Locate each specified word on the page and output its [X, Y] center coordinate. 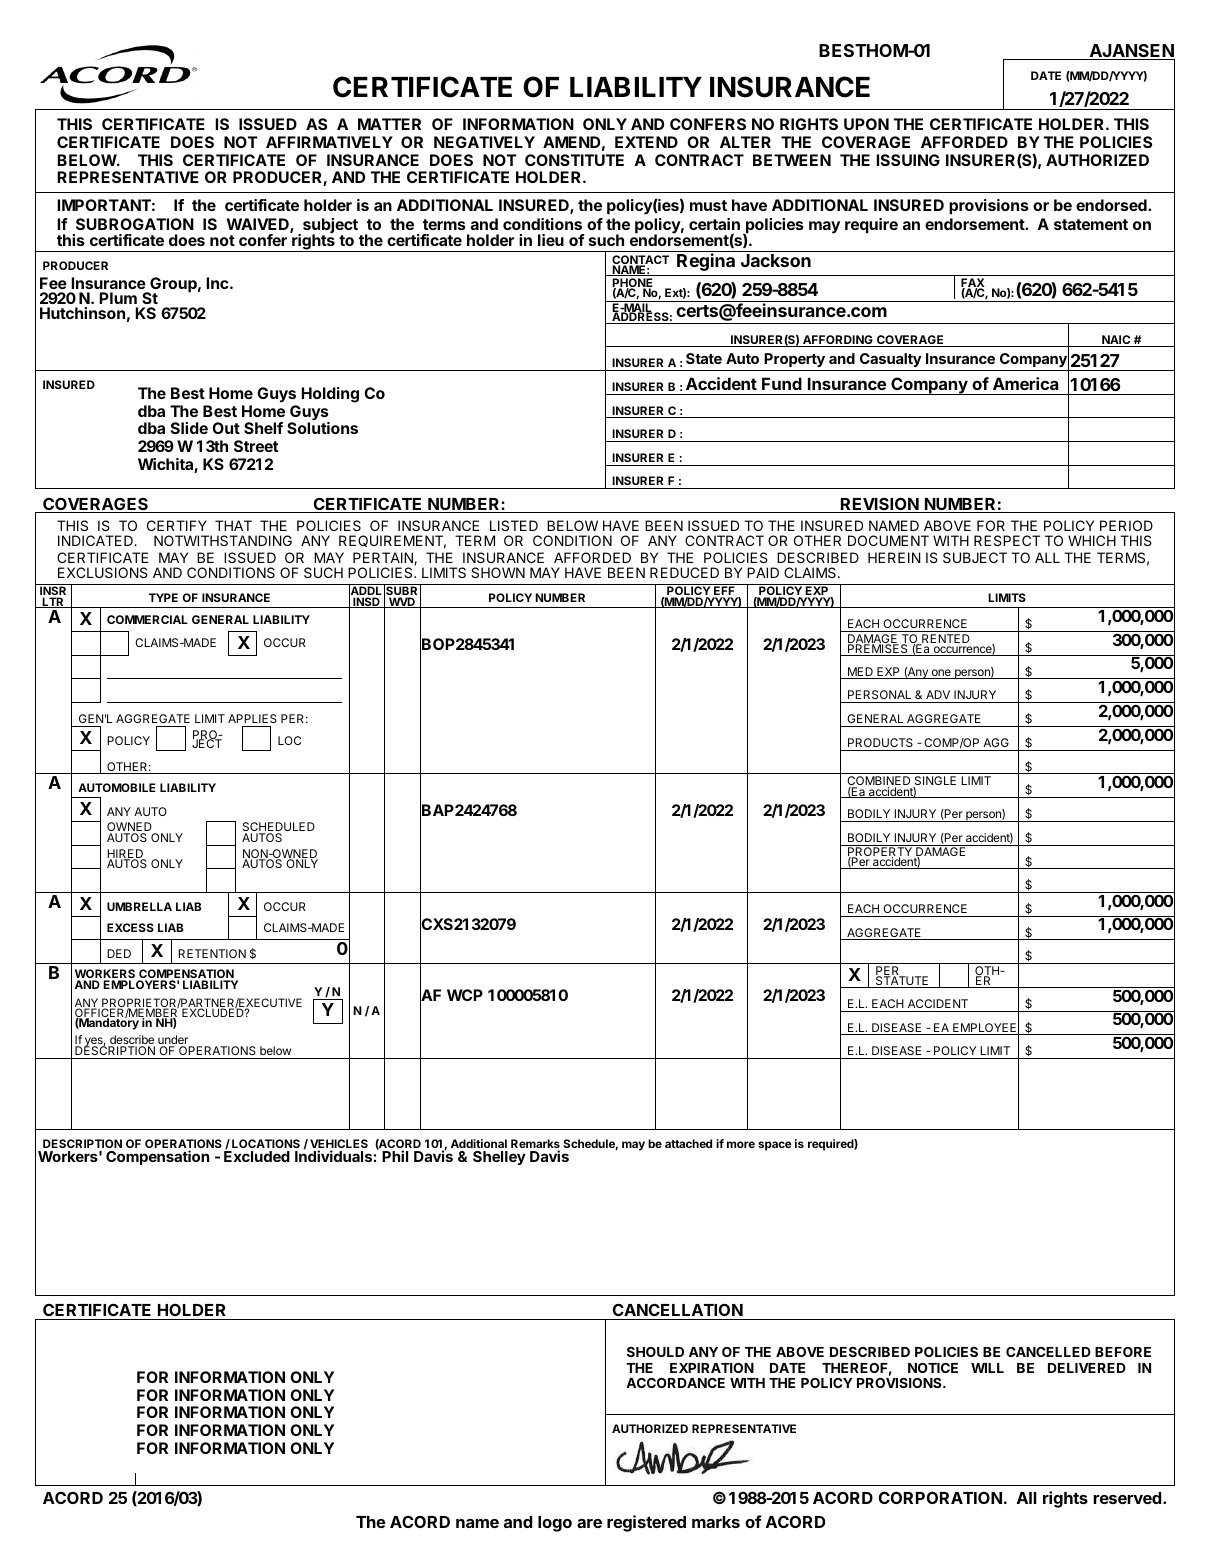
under [174, 1041]
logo [555, 1524]
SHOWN [498, 572]
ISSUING [908, 160]
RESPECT [1007, 540]
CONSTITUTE [574, 160]
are [589, 1523]
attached [688, 1143]
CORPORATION [940, 1497]
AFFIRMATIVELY [329, 142]
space [775, 1146]
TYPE [163, 597]
